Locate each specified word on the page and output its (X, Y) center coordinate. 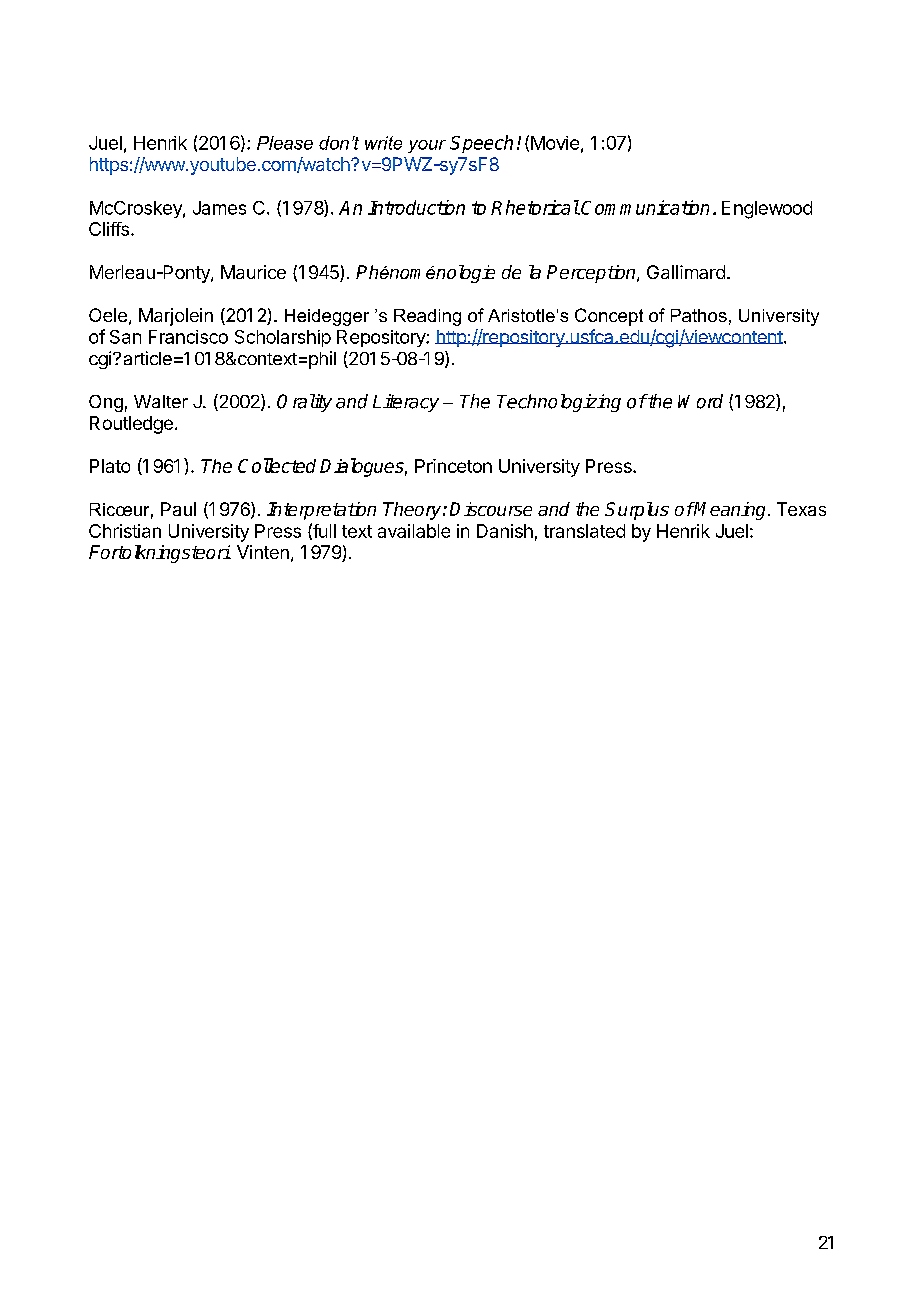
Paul (178, 509)
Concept (609, 317)
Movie (555, 143)
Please (285, 143)
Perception (592, 274)
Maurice (253, 272)
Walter (161, 401)
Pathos (699, 315)
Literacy (406, 403)
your (427, 146)
